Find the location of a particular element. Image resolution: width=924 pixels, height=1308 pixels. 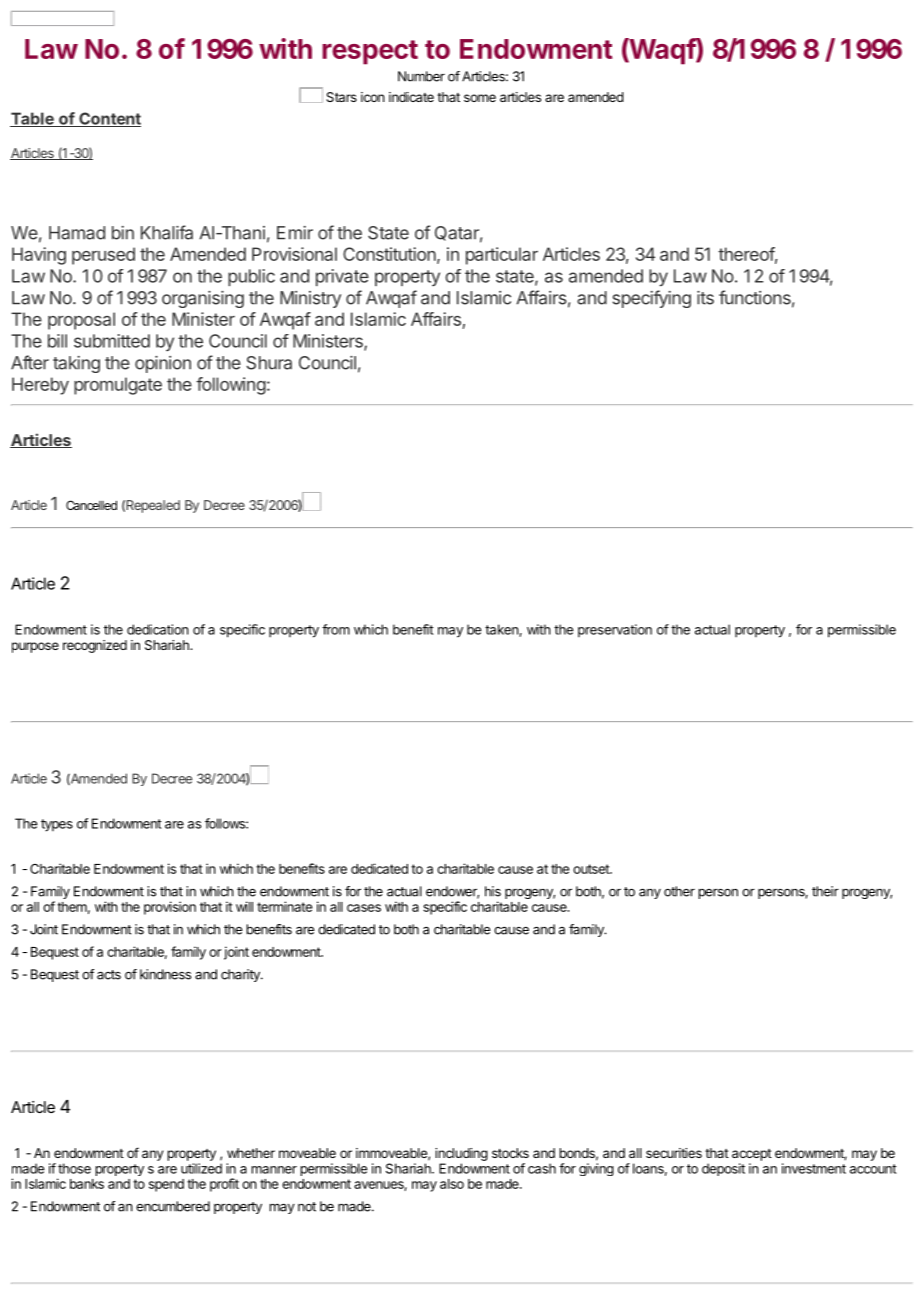

his is located at coordinates (493, 891).
